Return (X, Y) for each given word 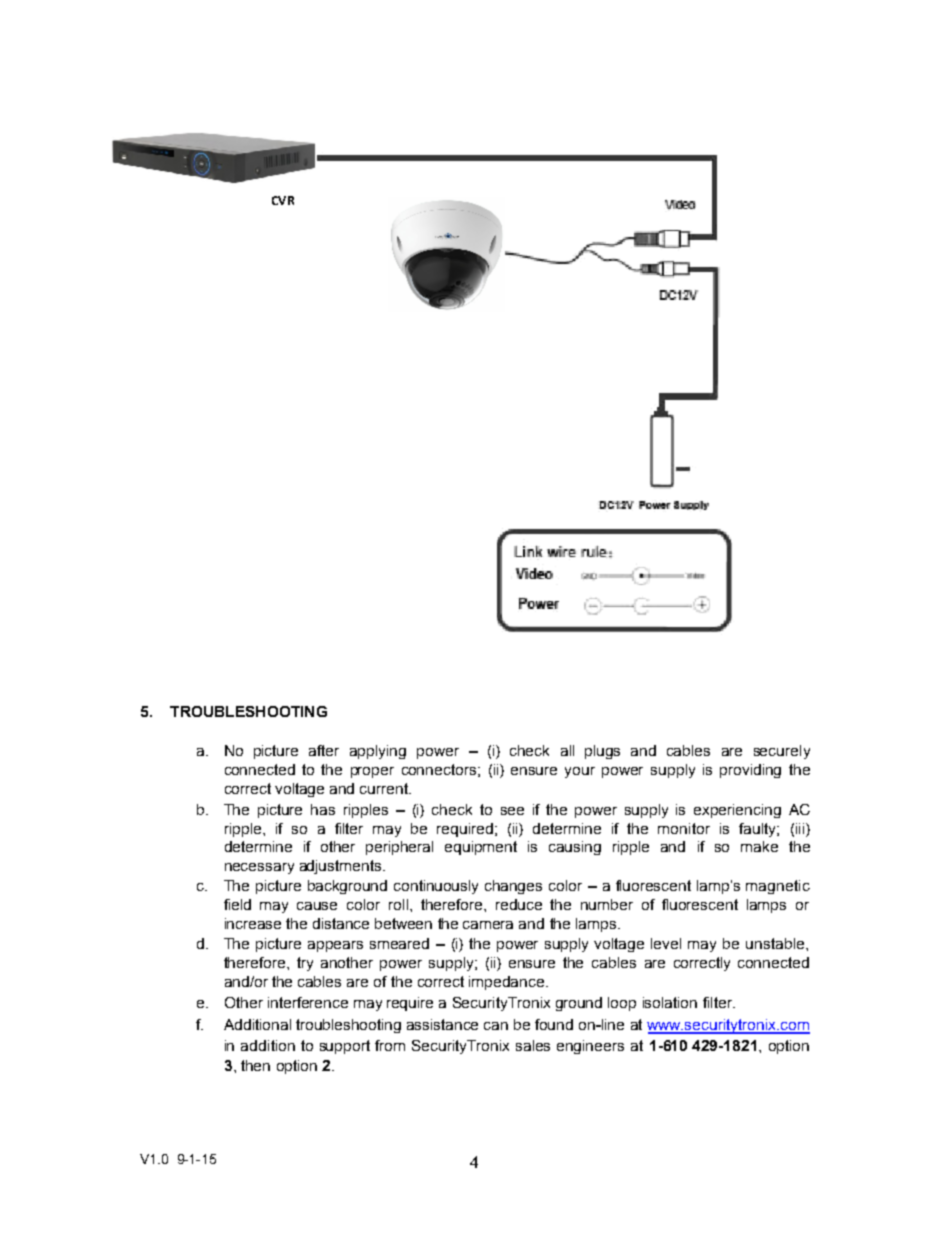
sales (533, 1045)
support (345, 1047)
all (567, 750)
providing (750, 771)
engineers (590, 1047)
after (324, 750)
